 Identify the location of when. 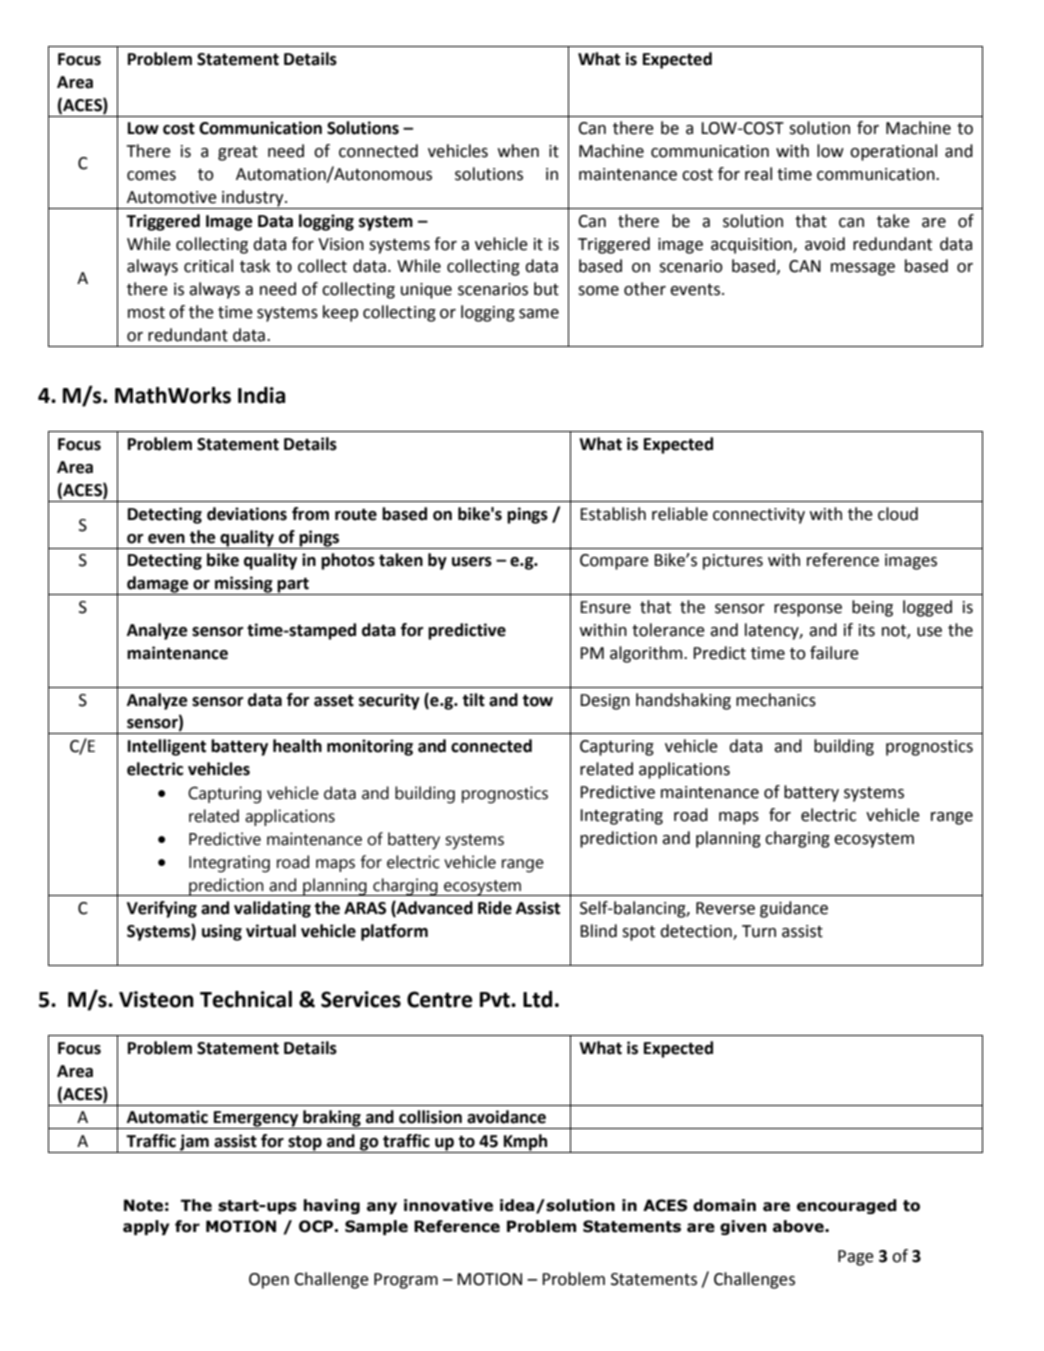
(518, 151).
